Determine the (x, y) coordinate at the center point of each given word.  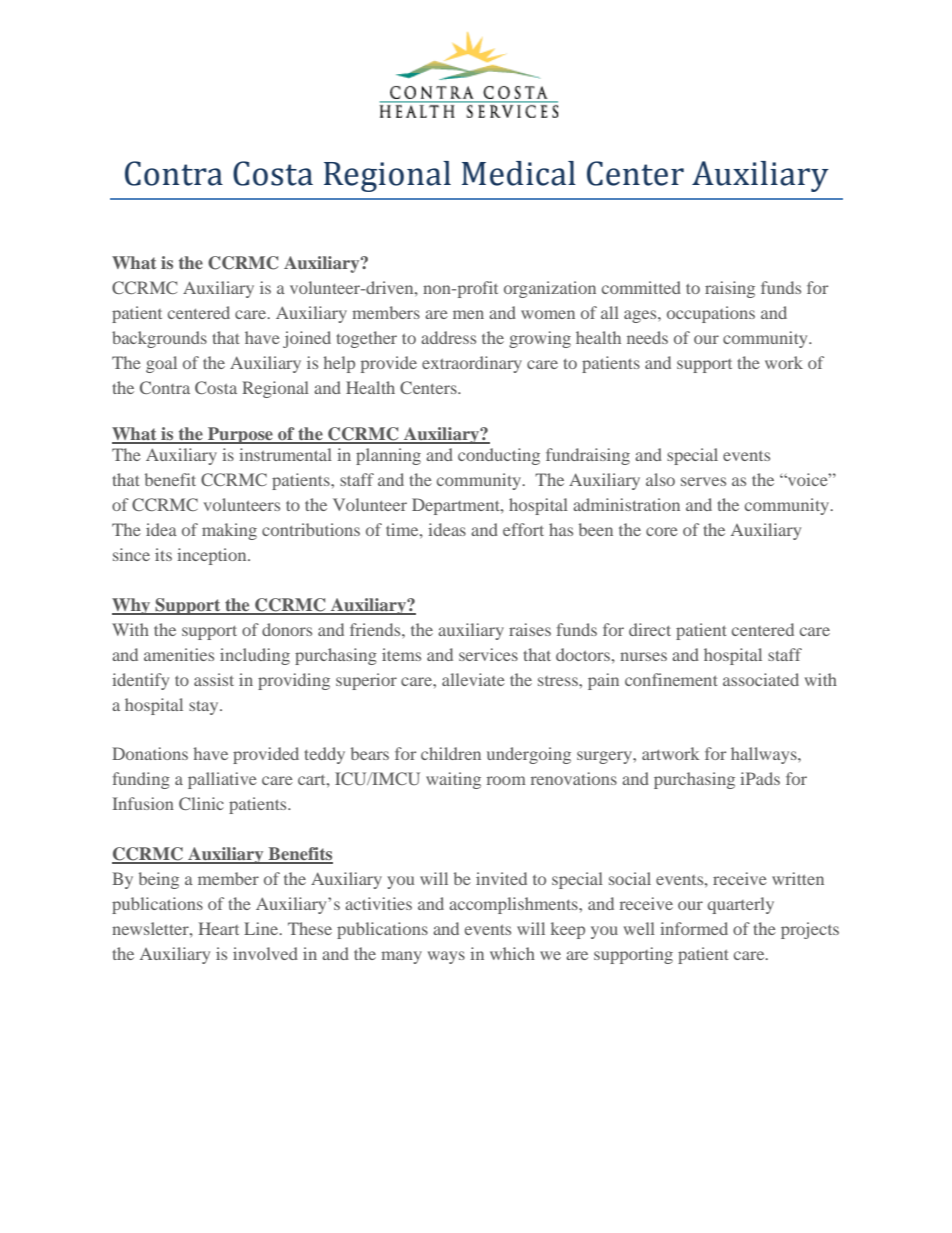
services (488, 654)
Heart (218, 928)
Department (457, 506)
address (448, 337)
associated (761, 679)
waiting (453, 780)
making (229, 531)
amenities (179, 654)
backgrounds (159, 339)
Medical (519, 173)
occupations (711, 314)
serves (703, 481)
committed (641, 287)
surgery (605, 757)
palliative (222, 780)
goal (161, 364)
